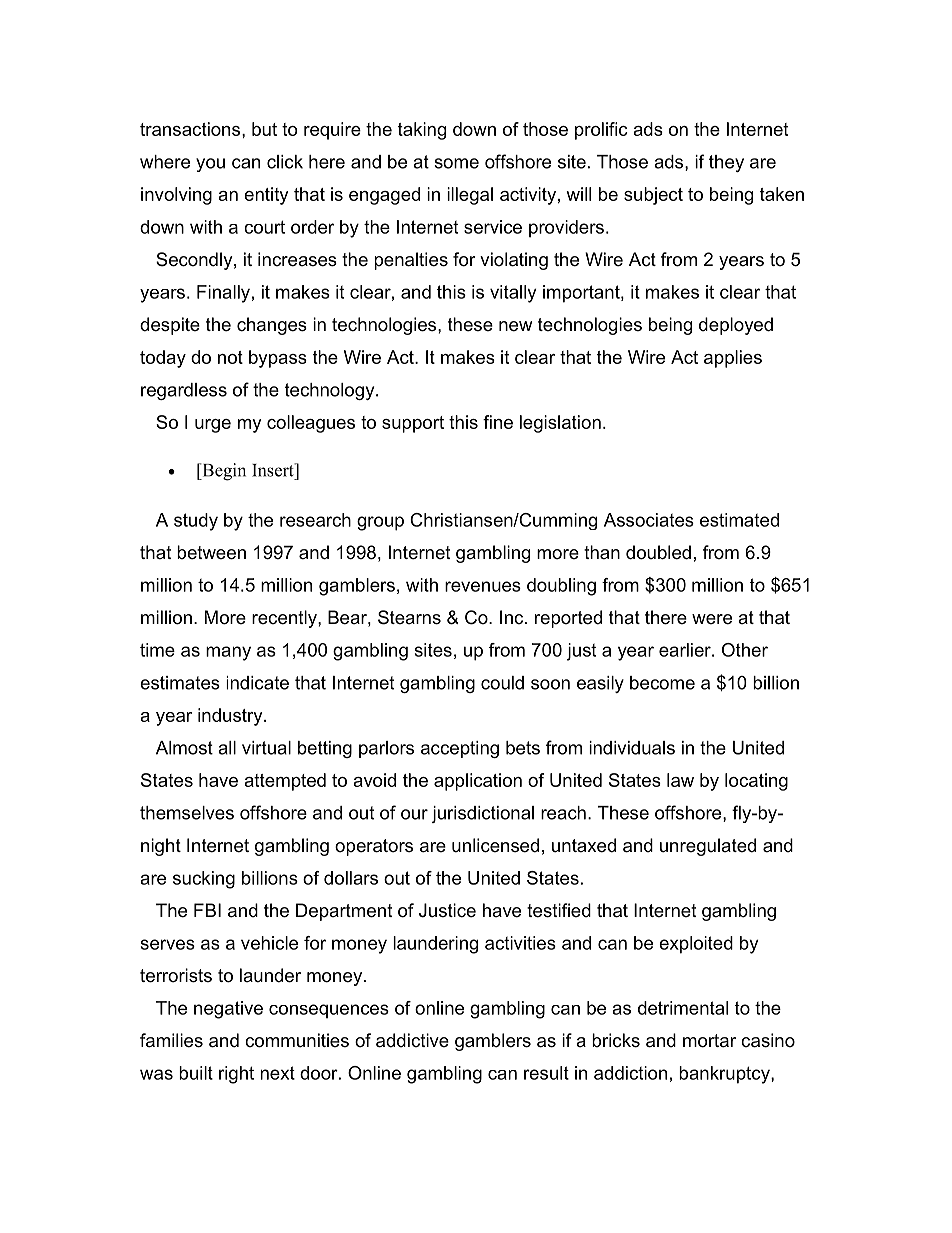  Describe the element at coordinates (498, 422) in the image. I see `fine` at that location.
